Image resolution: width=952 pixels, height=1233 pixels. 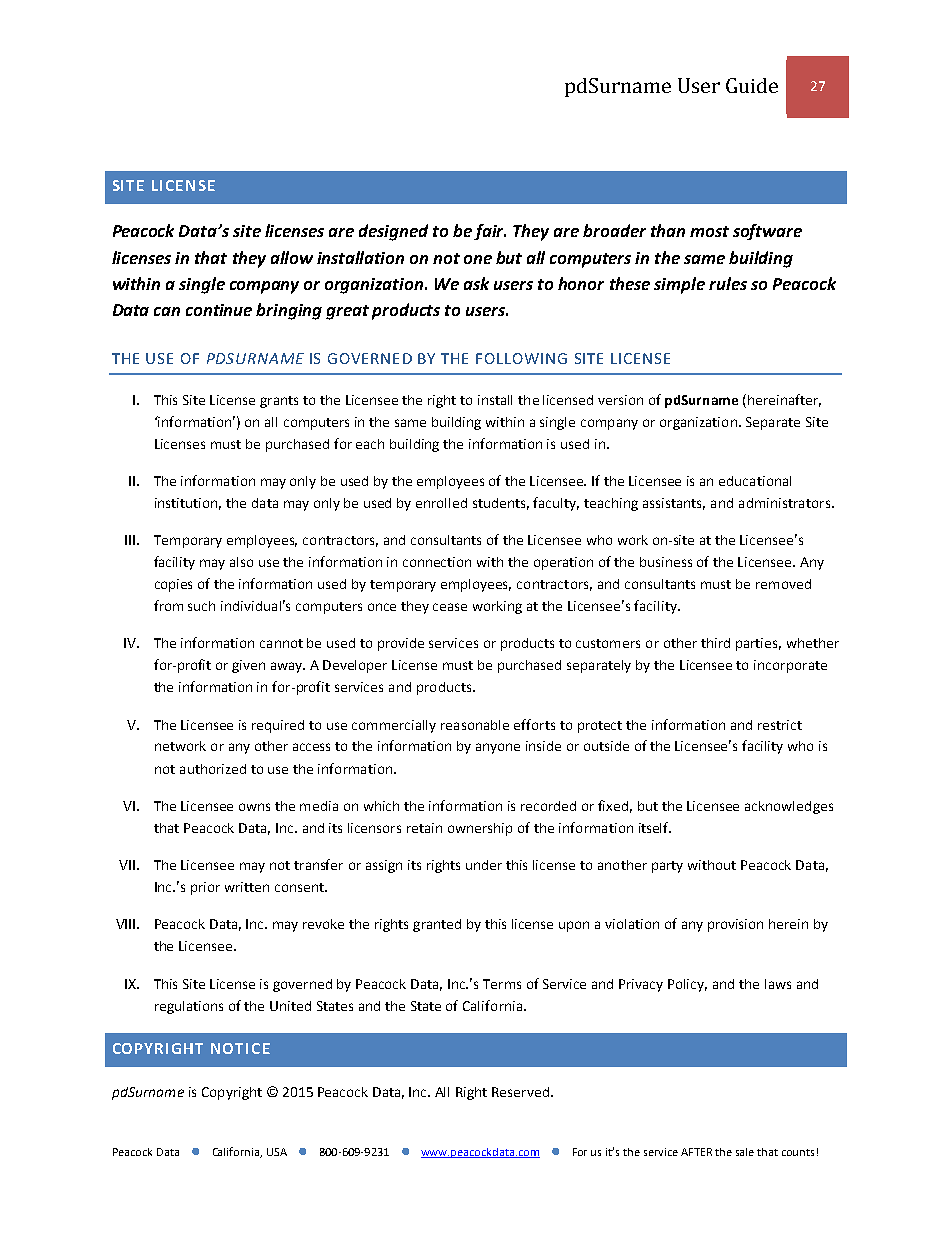 I want to click on ask, so click(x=476, y=283).
